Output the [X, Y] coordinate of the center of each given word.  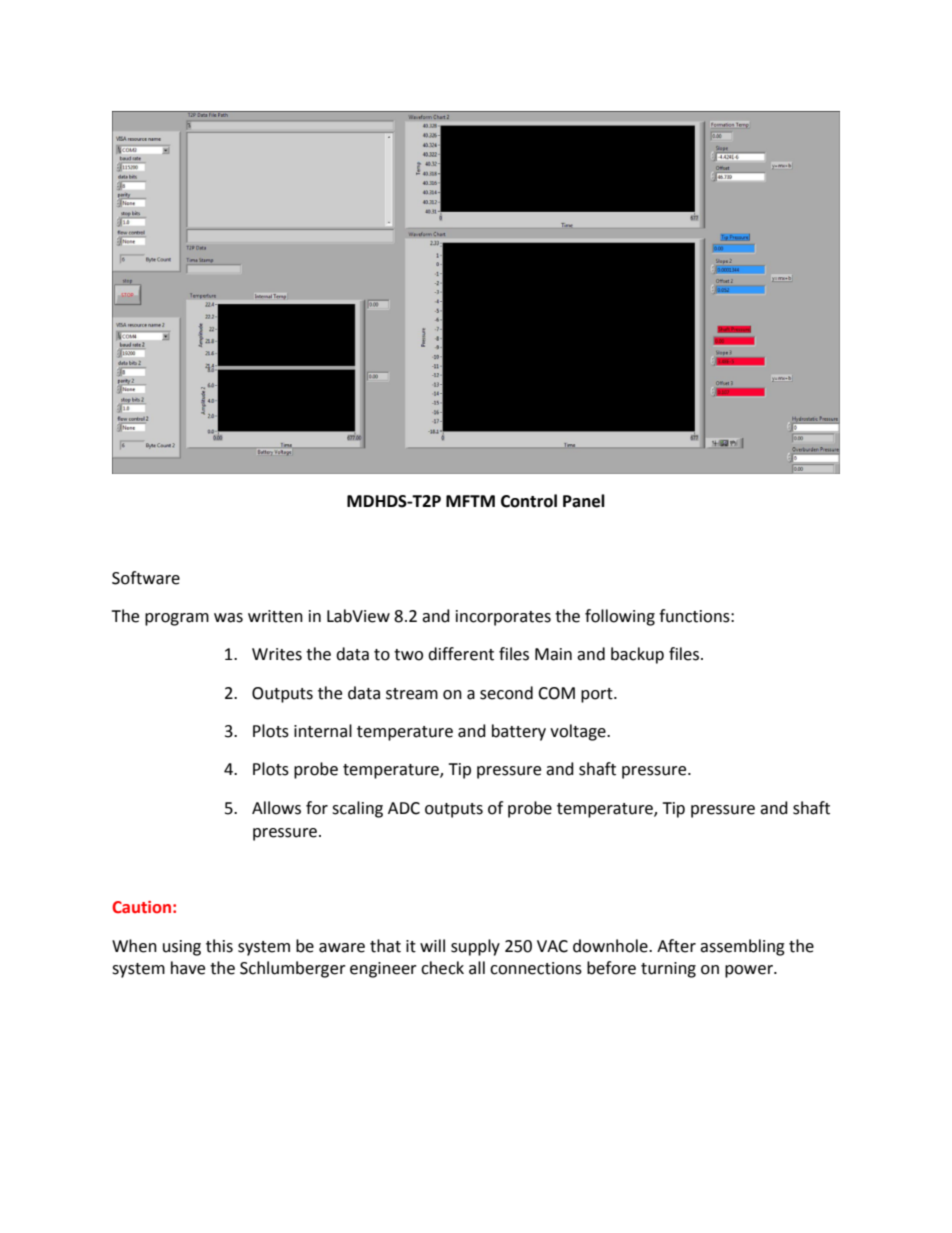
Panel [584, 501]
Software [146, 578]
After [676, 946]
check [442, 968]
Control [529, 501]
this [219, 946]
